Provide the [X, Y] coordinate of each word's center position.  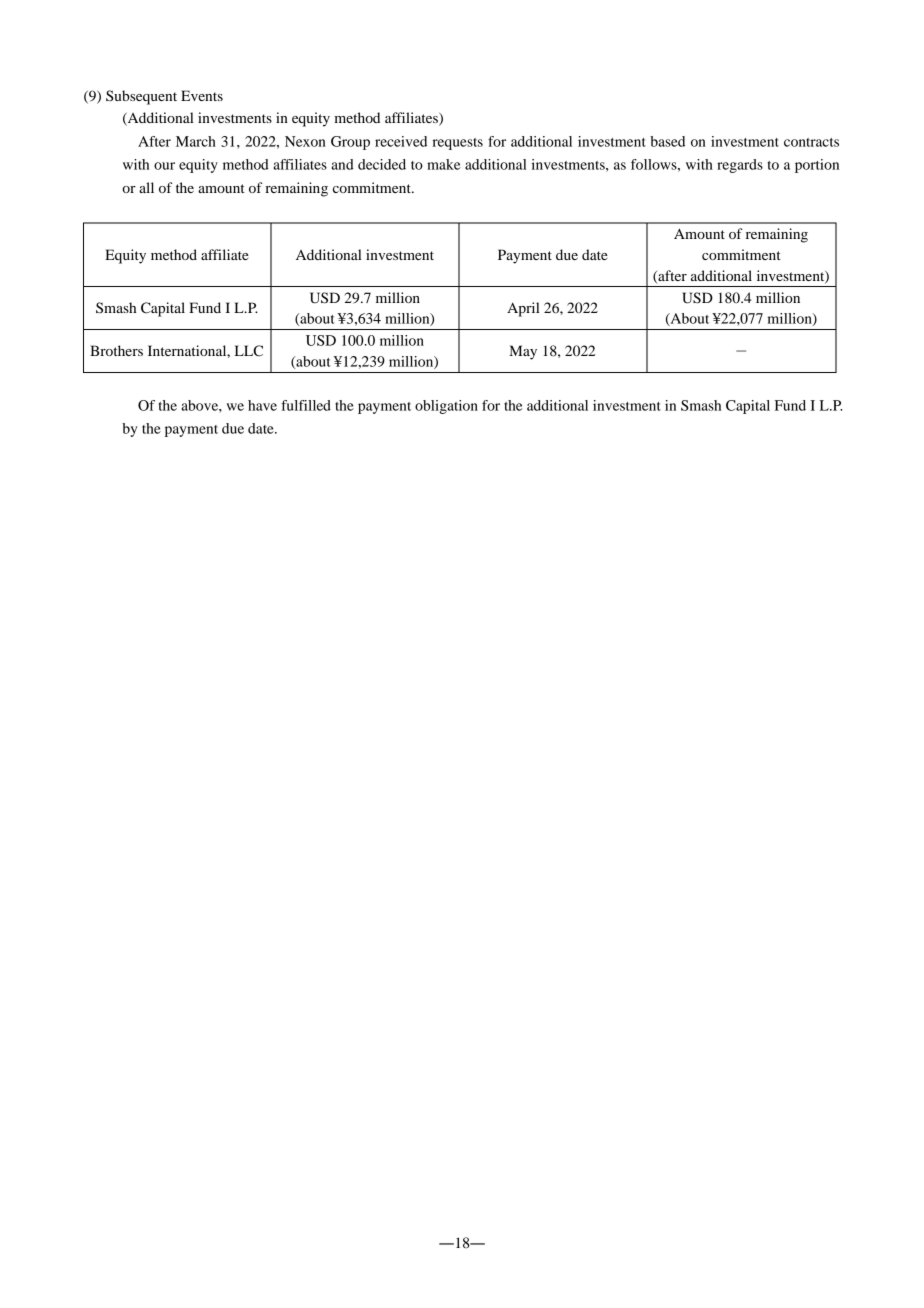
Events [202, 95]
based [667, 141]
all [146, 187]
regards [740, 166]
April [523, 309]
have [262, 405]
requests [458, 144]
